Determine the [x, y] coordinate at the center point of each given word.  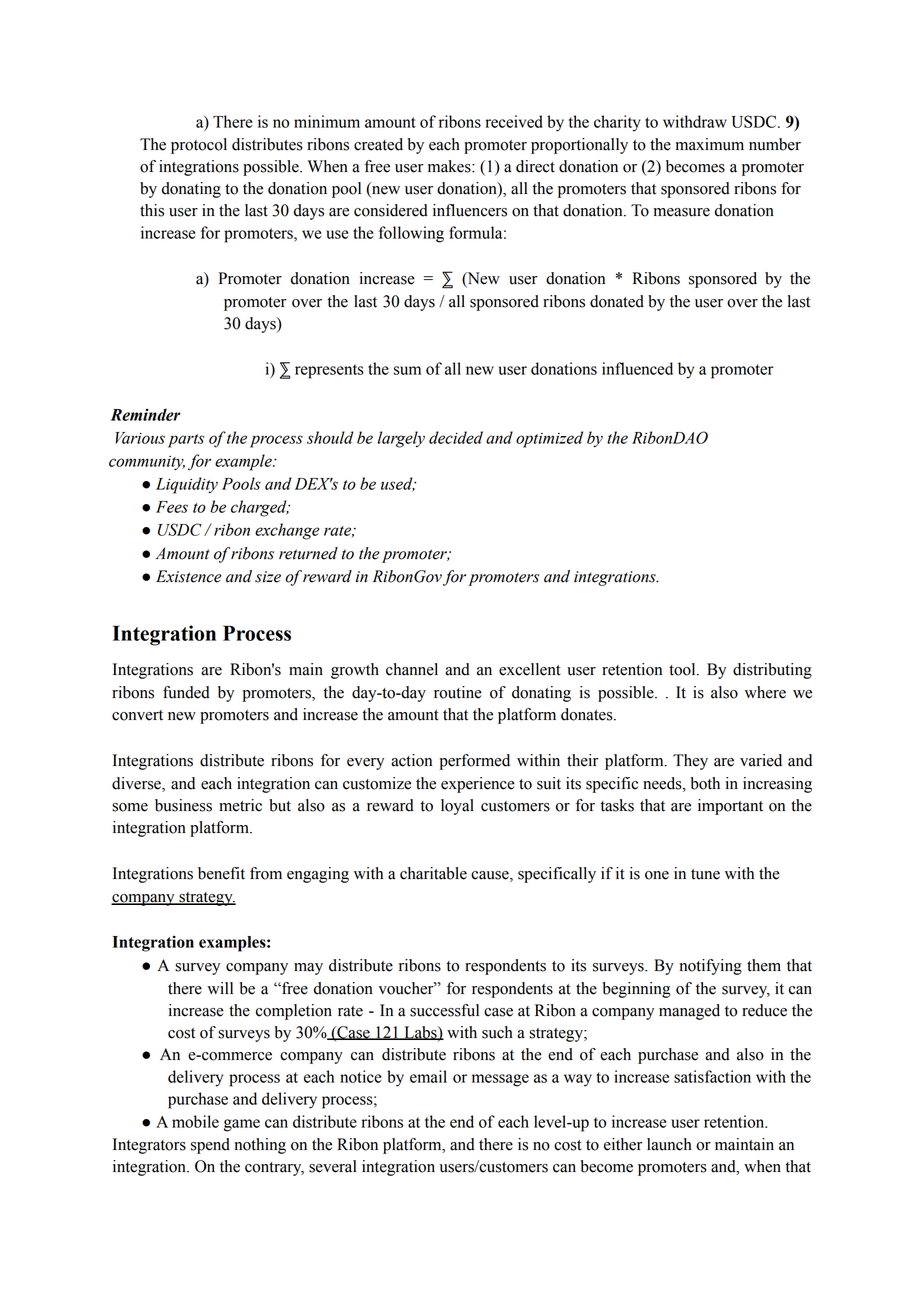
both [705, 783]
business [183, 805]
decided [456, 437]
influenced [637, 368]
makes [450, 166]
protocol [199, 146]
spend [210, 1146]
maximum [710, 144]
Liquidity [187, 485]
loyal [457, 807]
